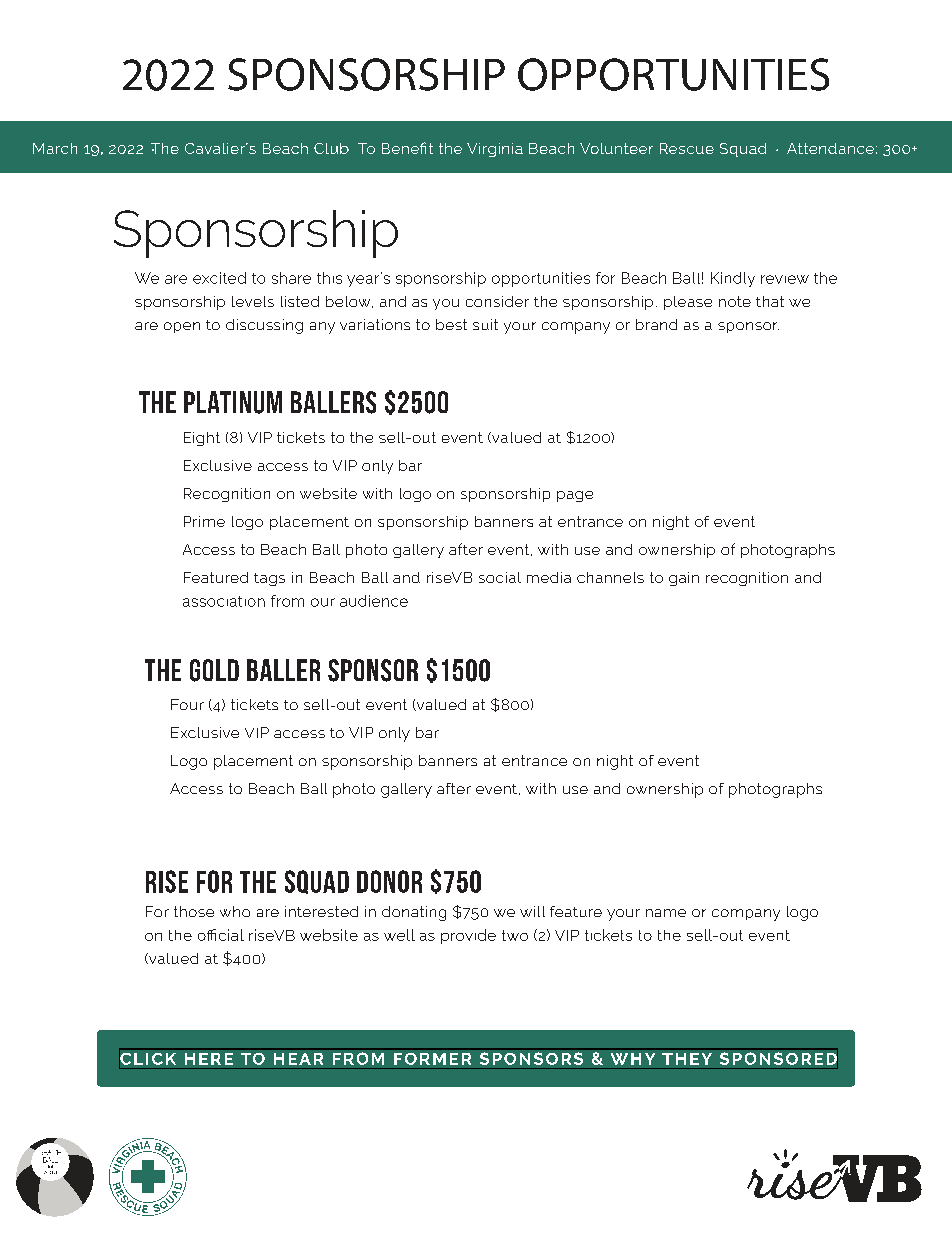 The height and width of the screenshot is (1233, 952). What do you see at coordinates (214, 670) in the screenshot?
I see `gold` at bounding box center [214, 670].
